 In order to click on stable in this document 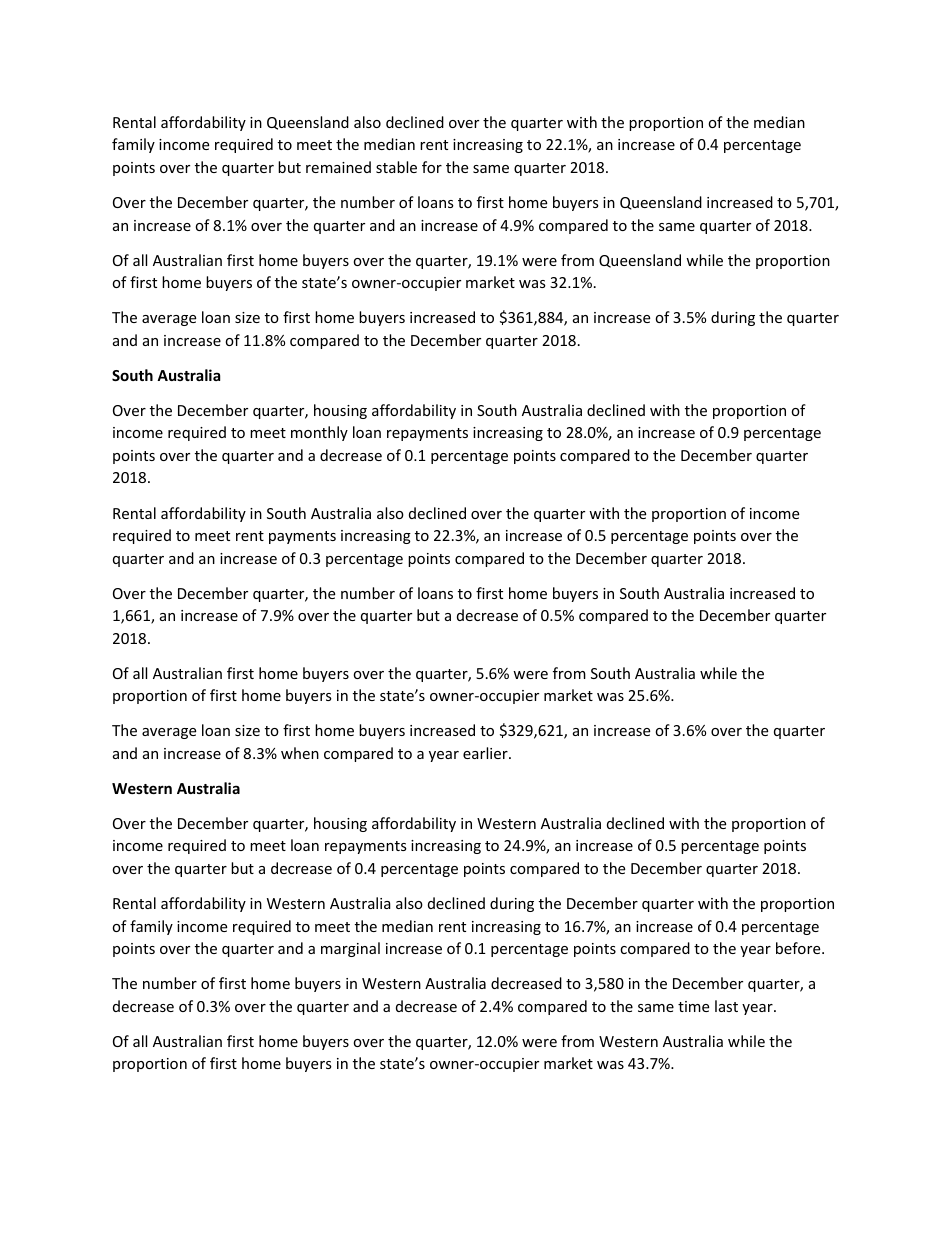, I will do `click(396, 167)`.
